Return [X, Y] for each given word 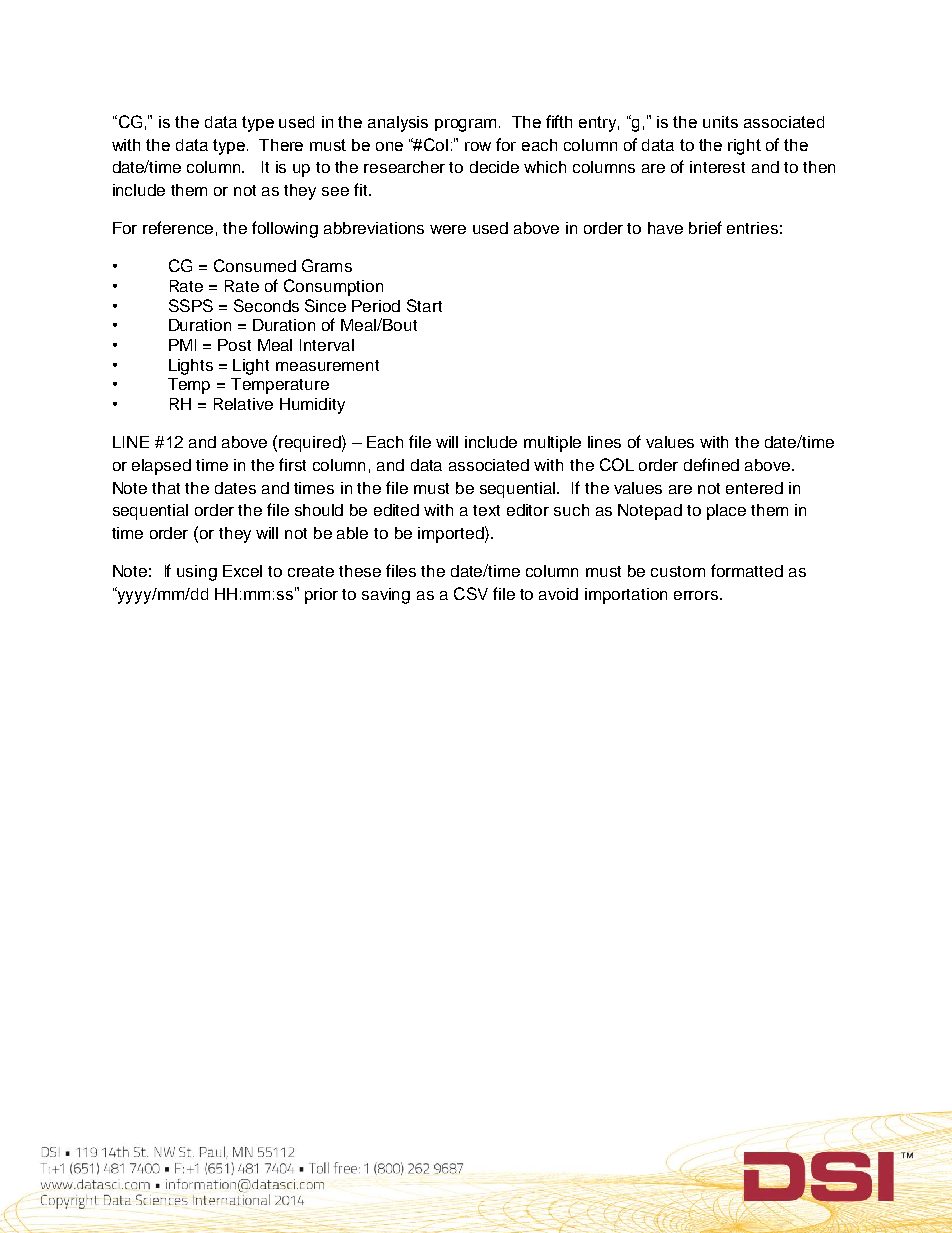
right [744, 147]
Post [234, 345]
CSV [471, 593]
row [478, 146]
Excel [242, 571]
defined [711, 464]
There [281, 145]
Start [424, 305]
